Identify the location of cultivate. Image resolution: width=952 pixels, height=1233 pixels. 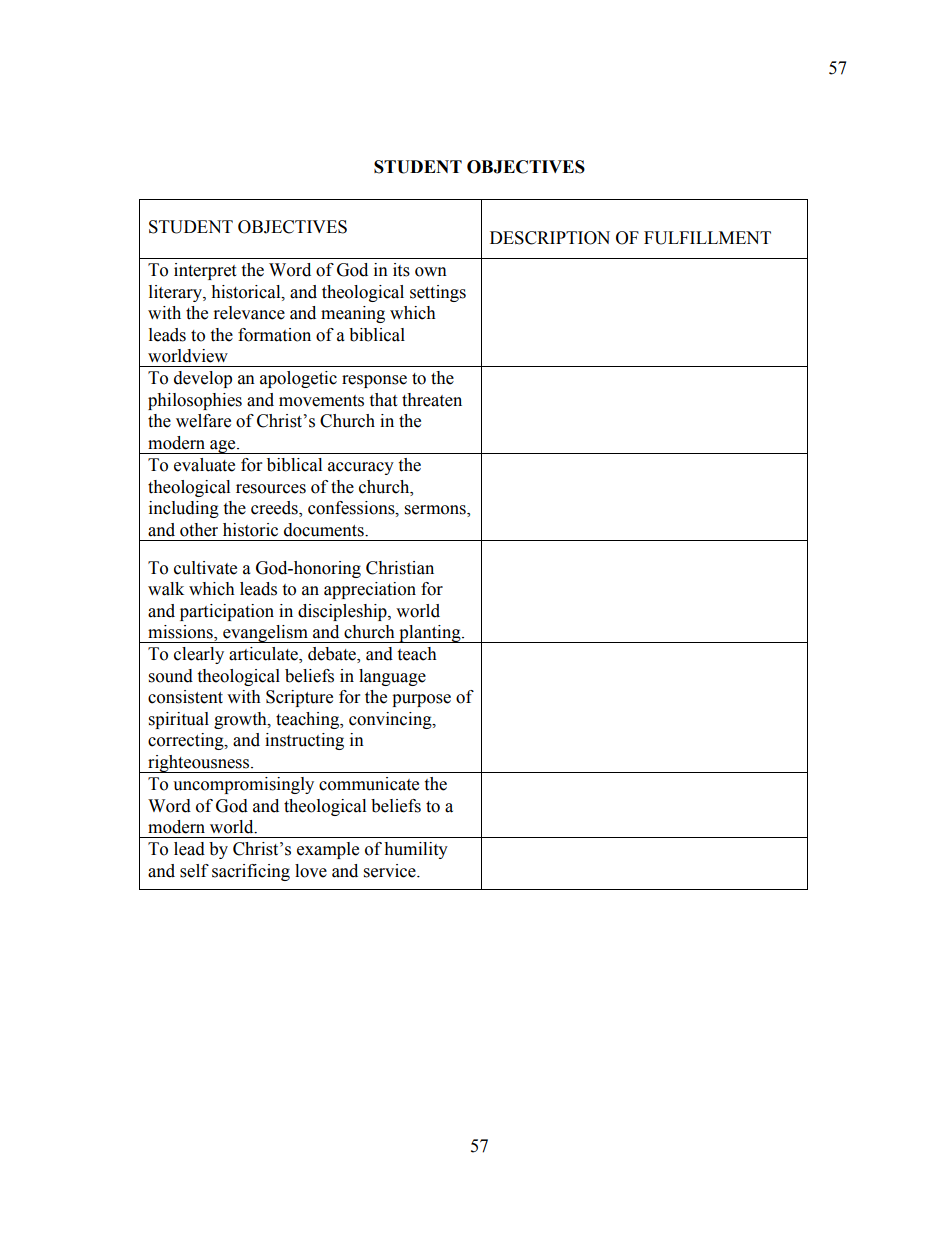
(205, 568).
